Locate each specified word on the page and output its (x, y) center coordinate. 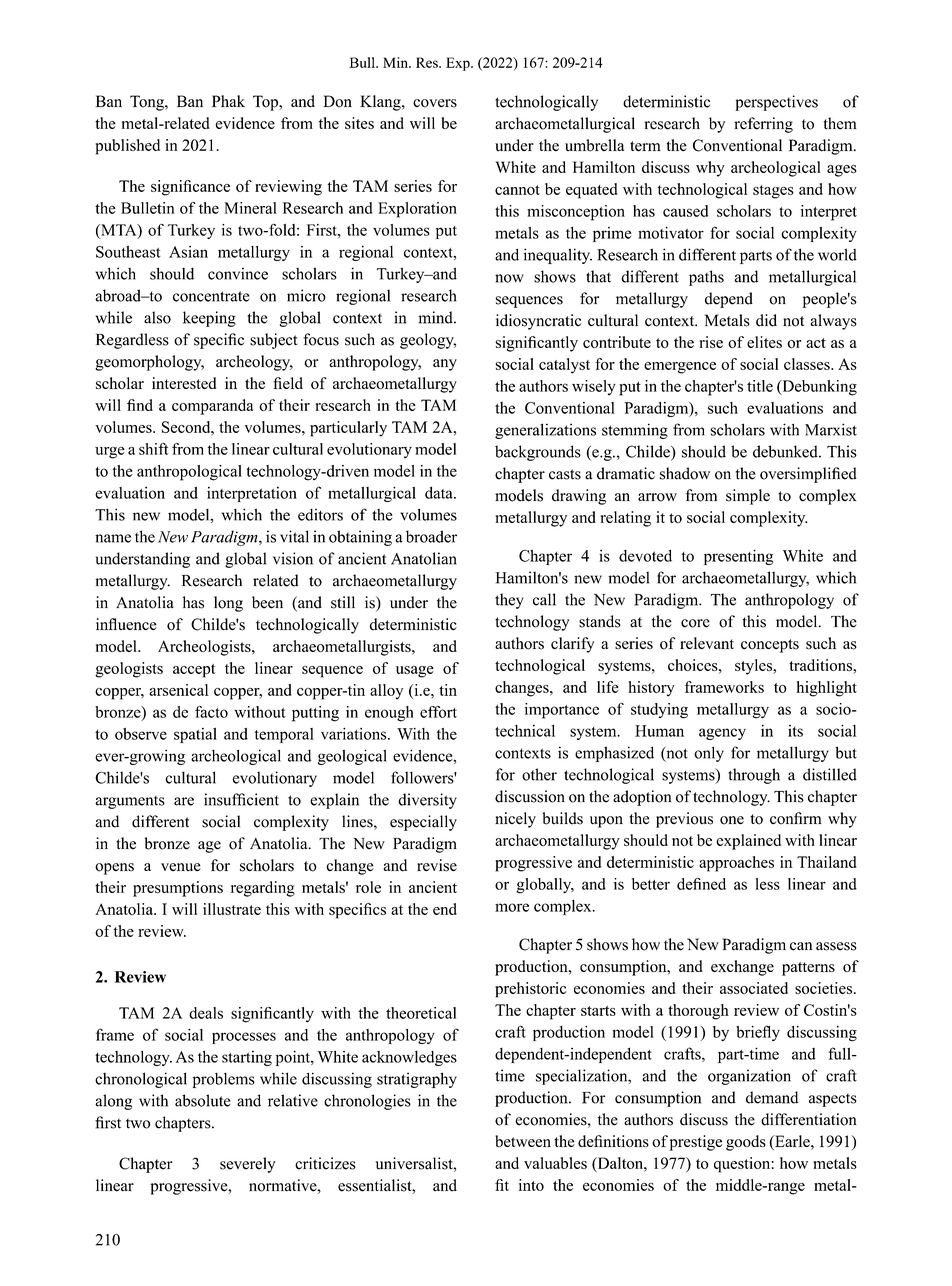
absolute (203, 1100)
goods (746, 1143)
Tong (148, 103)
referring (763, 125)
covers (435, 103)
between (523, 1141)
